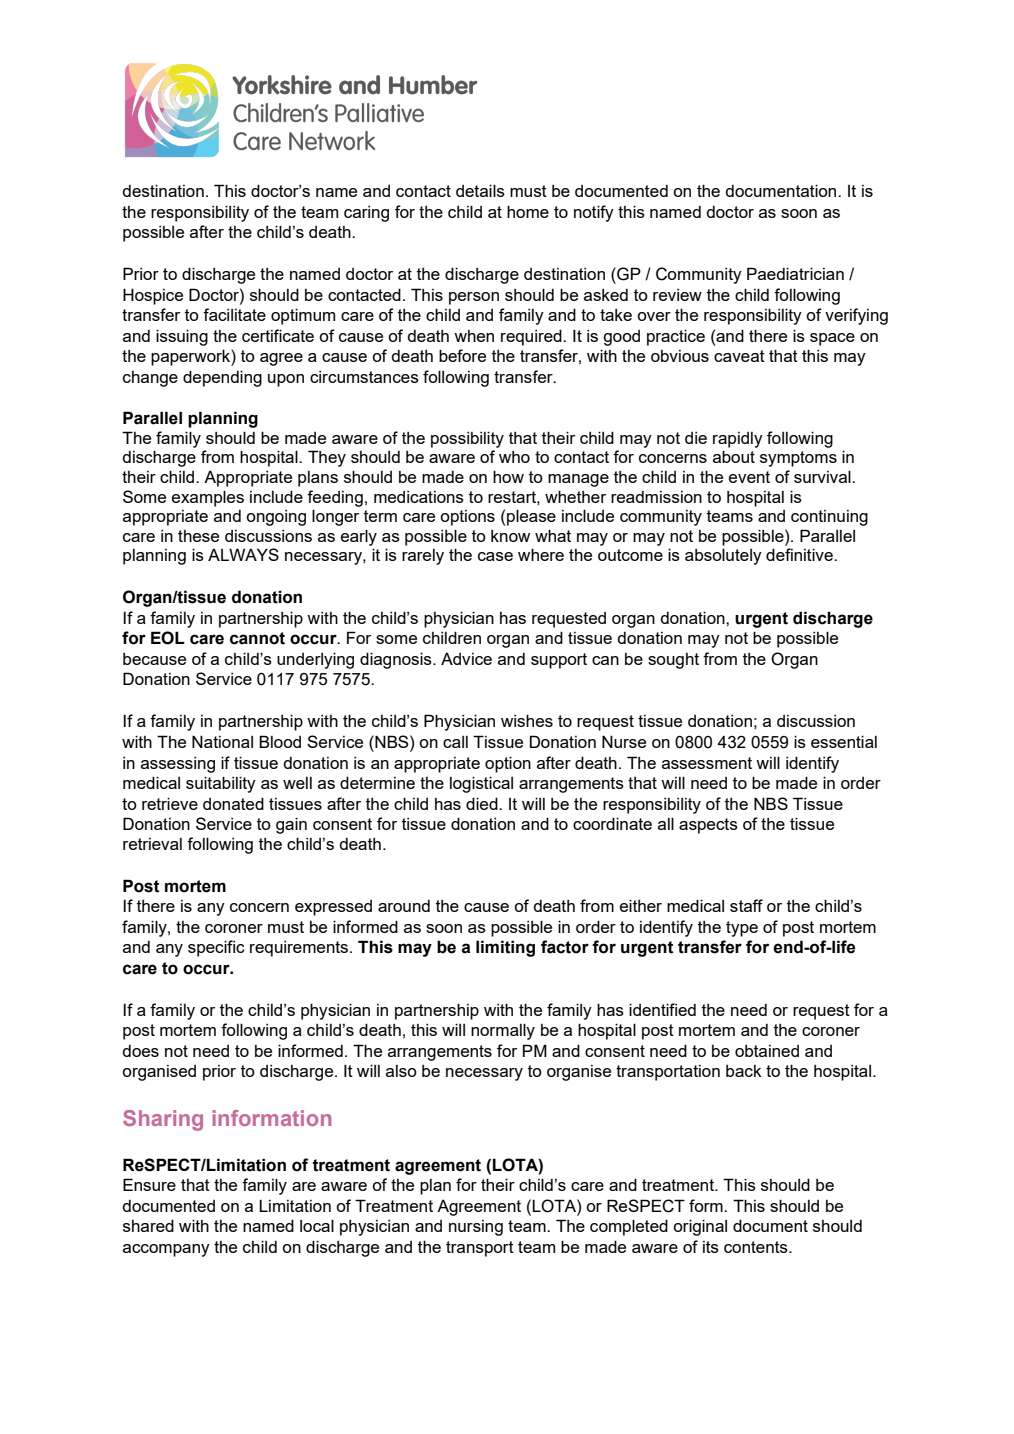 The height and width of the image is (1434, 1014). I want to click on wishes, so click(527, 720).
